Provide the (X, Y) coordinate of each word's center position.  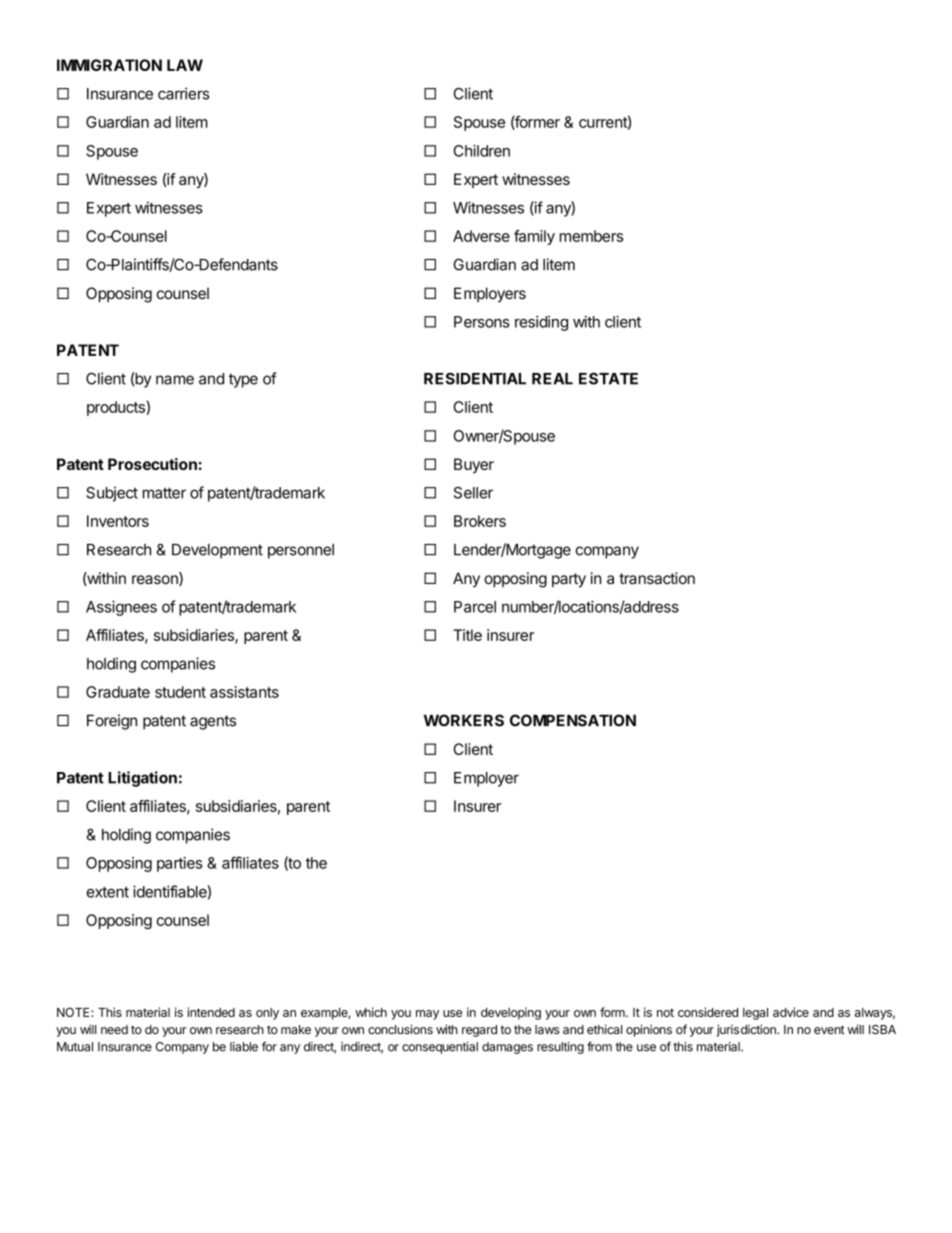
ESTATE (608, 378)
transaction (657, 578)
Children (482, 151)
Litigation (142, 779)
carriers (183, 93)
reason (156, 580)
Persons (482, 322)
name (175, 380)
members (591, 236)
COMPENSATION (573, 720)
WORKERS (464, 720)
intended (211, 1012)
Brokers (480, 521)
